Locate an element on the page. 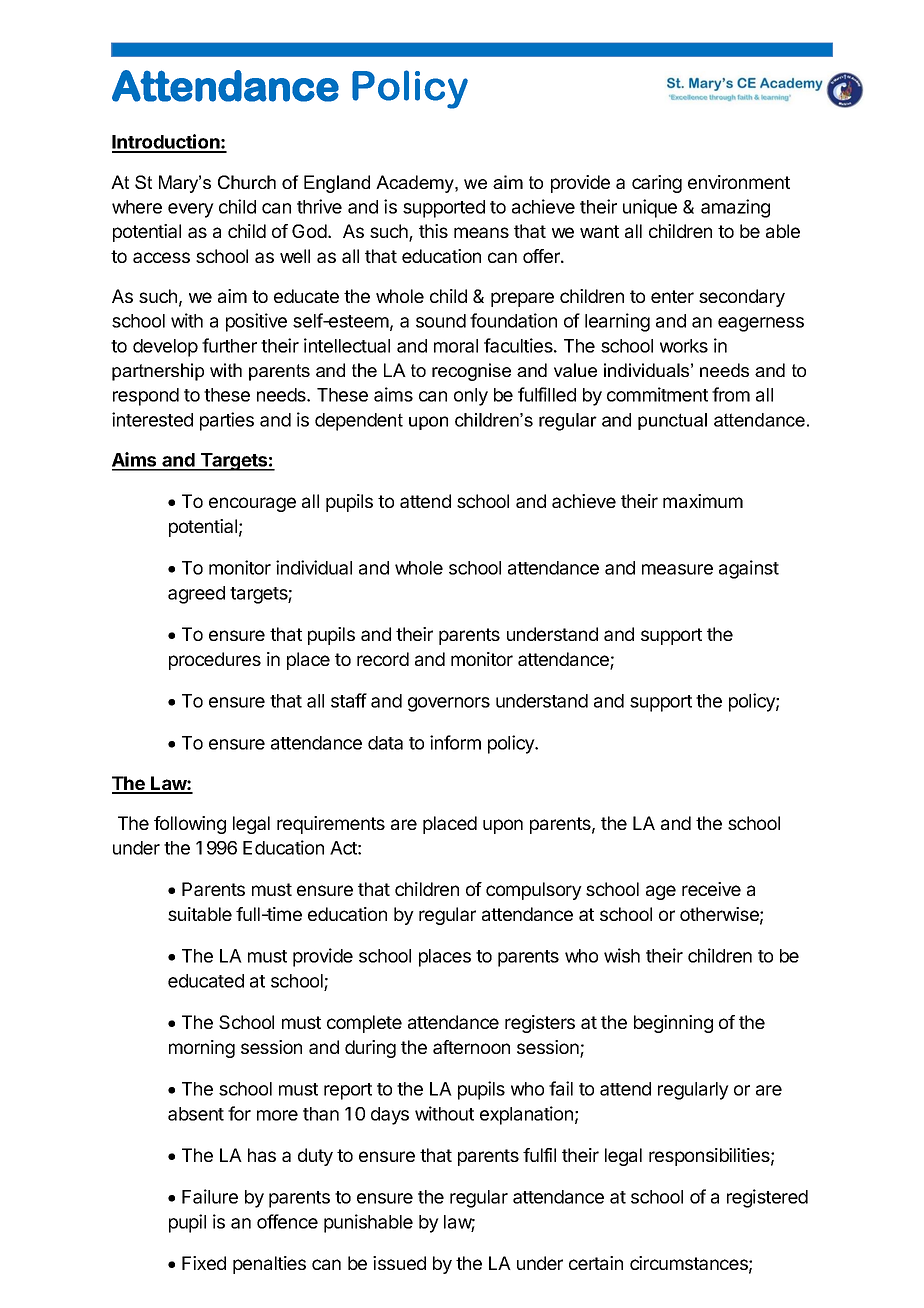 The width and height of the image is (924, 1308). every is located at coordinates (191, 210).
